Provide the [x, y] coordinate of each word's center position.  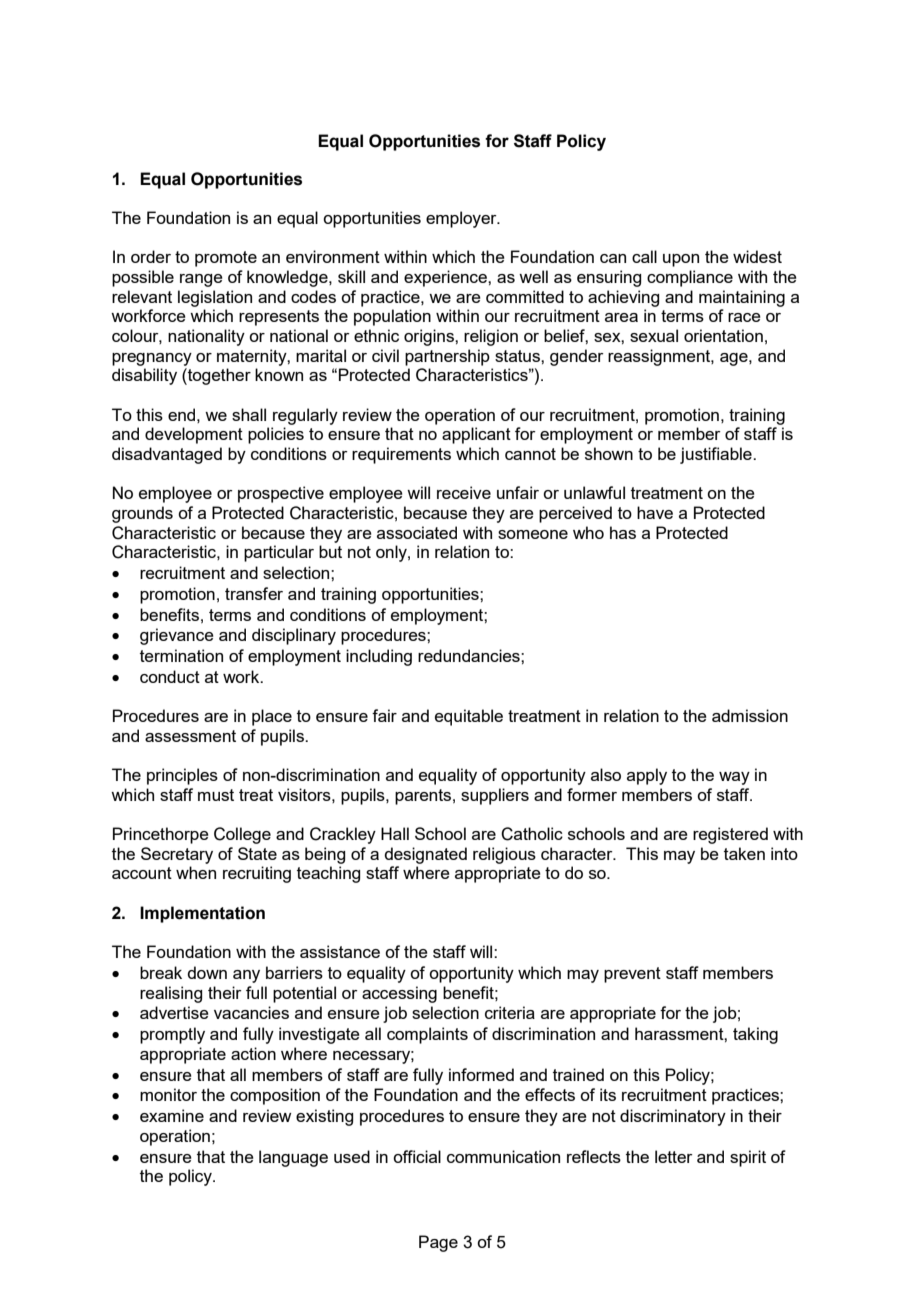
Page [438, 1243]
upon [681, 260]
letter [674, 1156]
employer [462, 219]
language [293, 1158]
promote [226, 259]
